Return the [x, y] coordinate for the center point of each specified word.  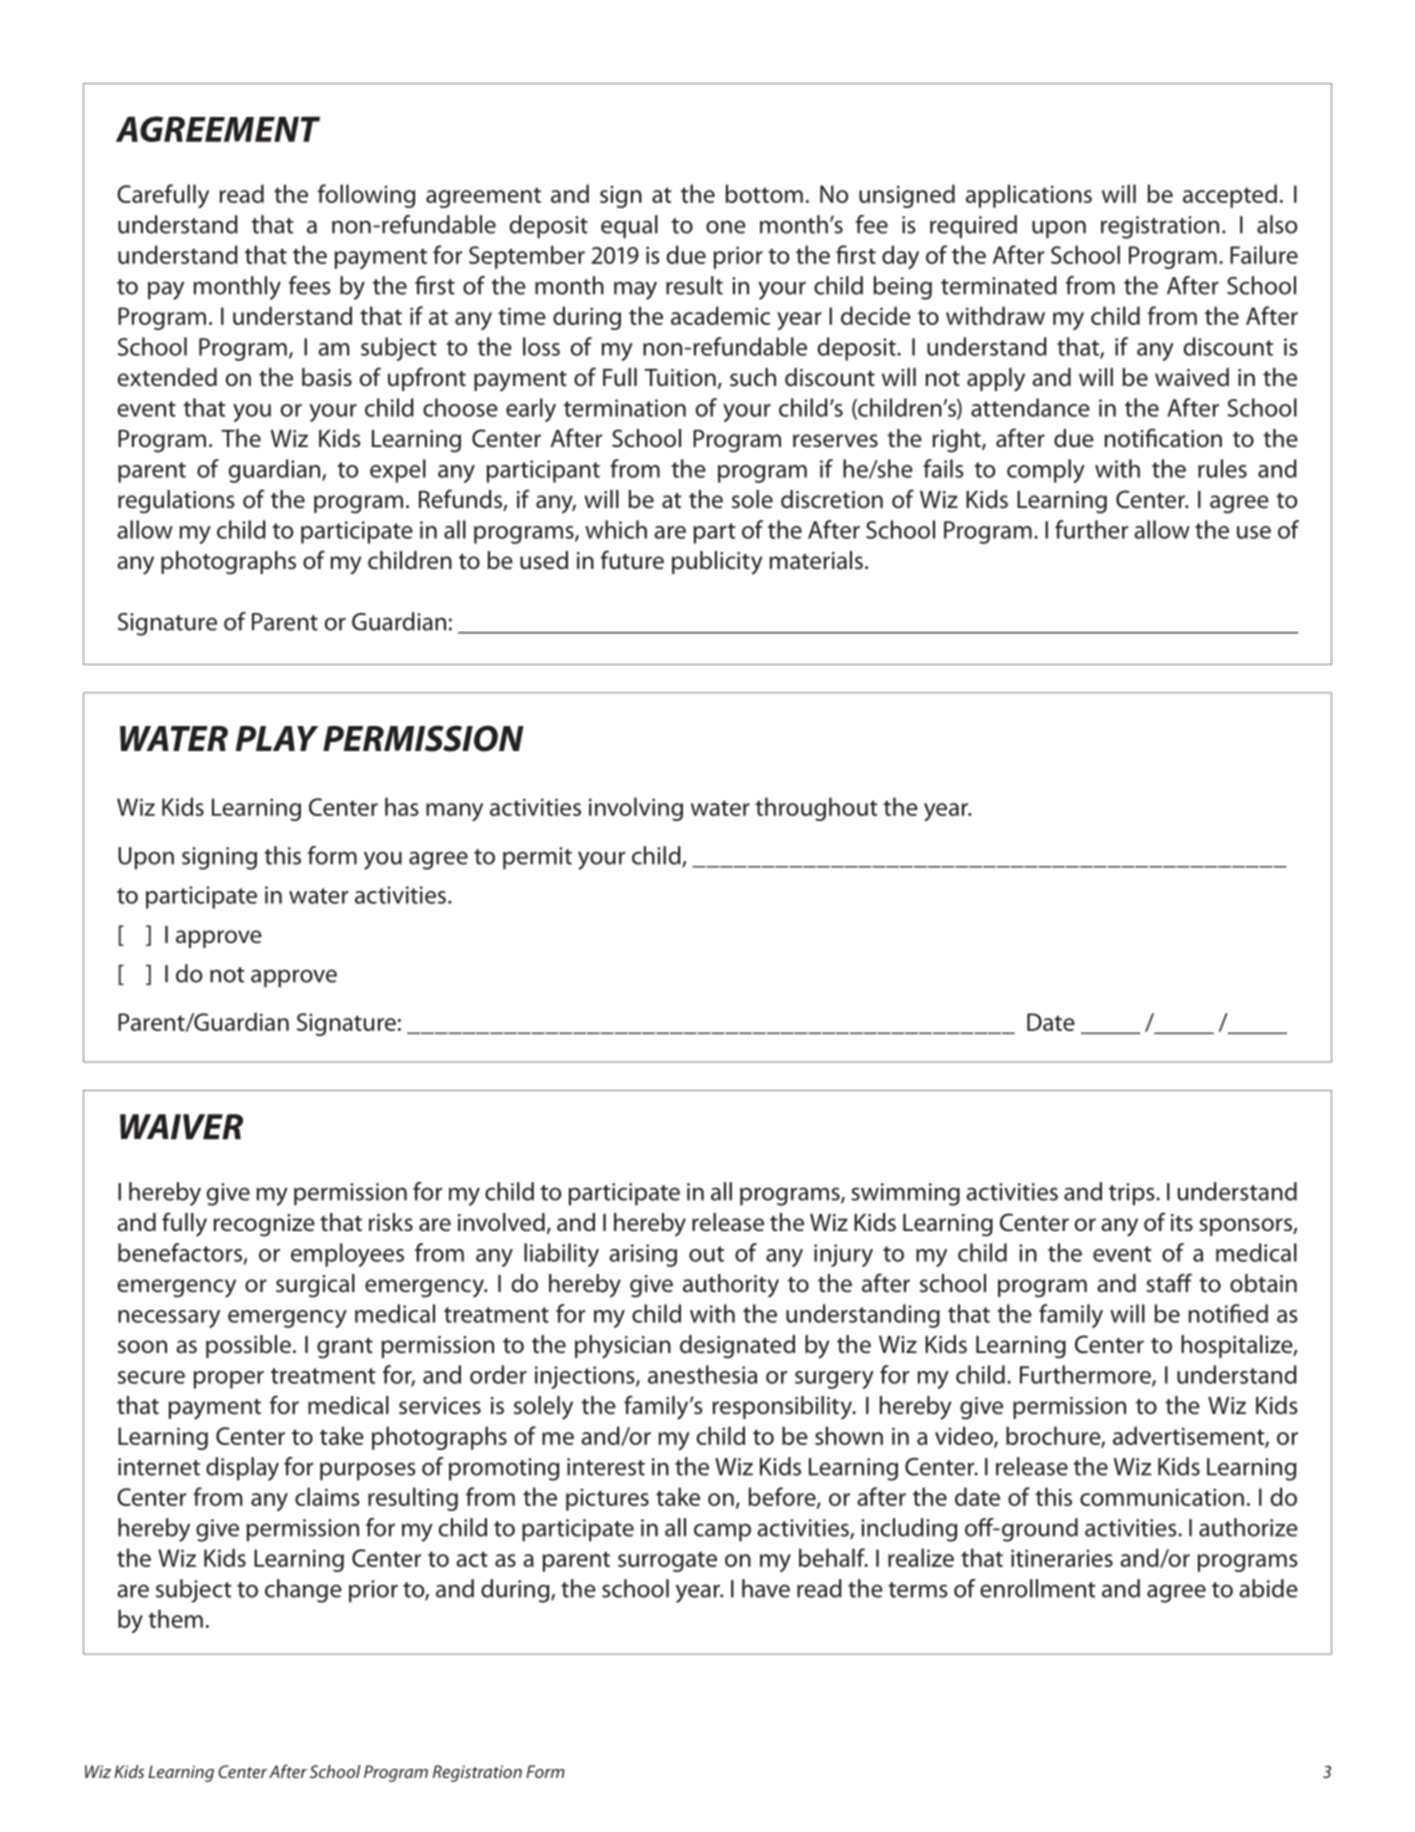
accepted [1230, 196]
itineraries [1062, 1558]
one [726, 227]
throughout [816, 809]
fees [310, 285]
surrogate [667, 1561]
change [303, 1591]
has [402, 806]
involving [636, 809]
